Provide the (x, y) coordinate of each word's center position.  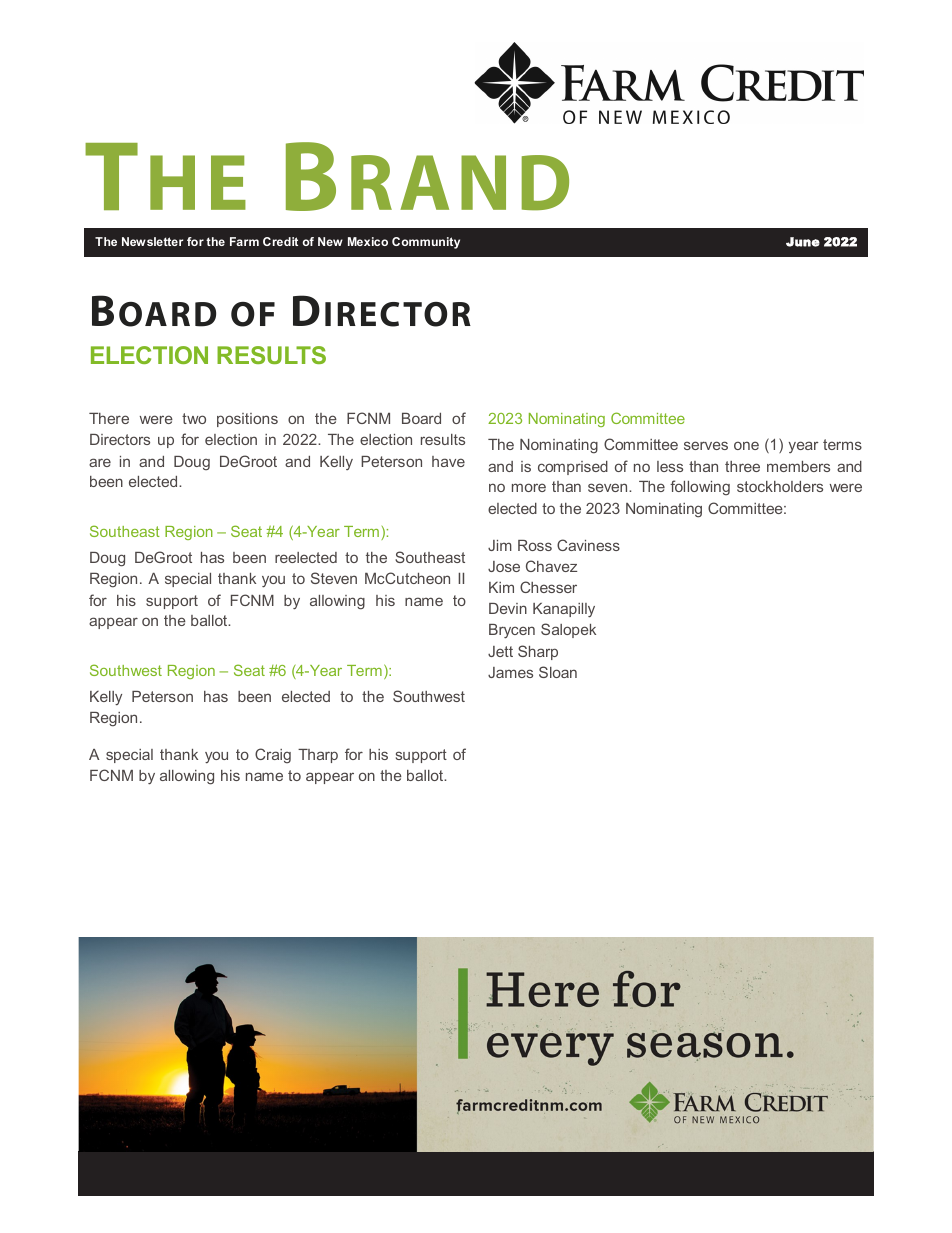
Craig (273, 755)
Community (426, 243)
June (803, 242)
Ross (535, 545)
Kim (501, 587)
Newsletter (152, 241)
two (194, 418)
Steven (334, 578)
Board (421, 418)
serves (706, 445)
